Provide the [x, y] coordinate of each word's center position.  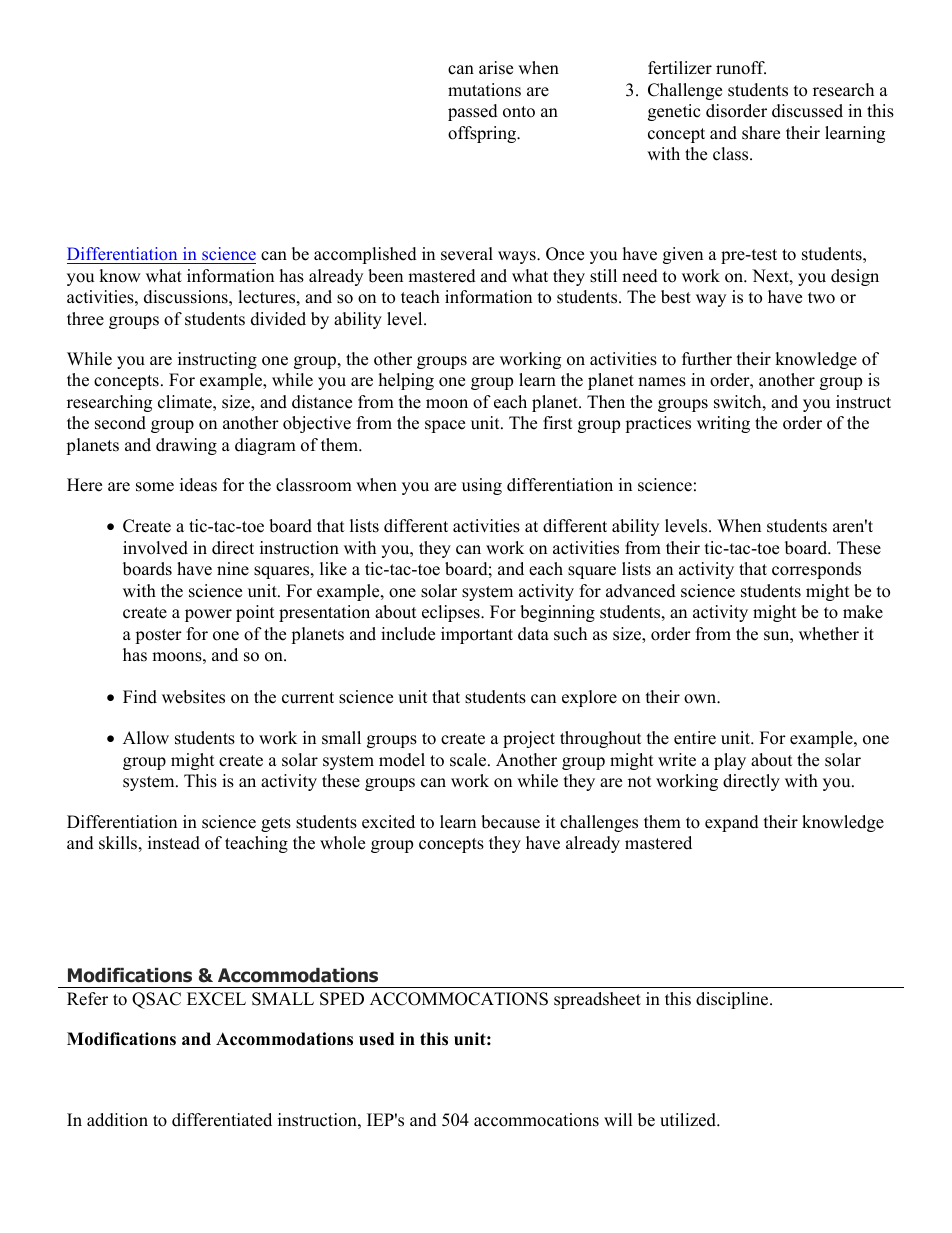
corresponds [816, 570]
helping [406, 381]
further [707, 359]
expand [732, 823]
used [376, 1039]
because [510, 822]
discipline [733, 1000]
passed [473, 112]
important [477, 635]
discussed [807, 111]
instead [174, 843]
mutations [484, 90]
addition [117, 1120]
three [85, 319]
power [208, 615]
